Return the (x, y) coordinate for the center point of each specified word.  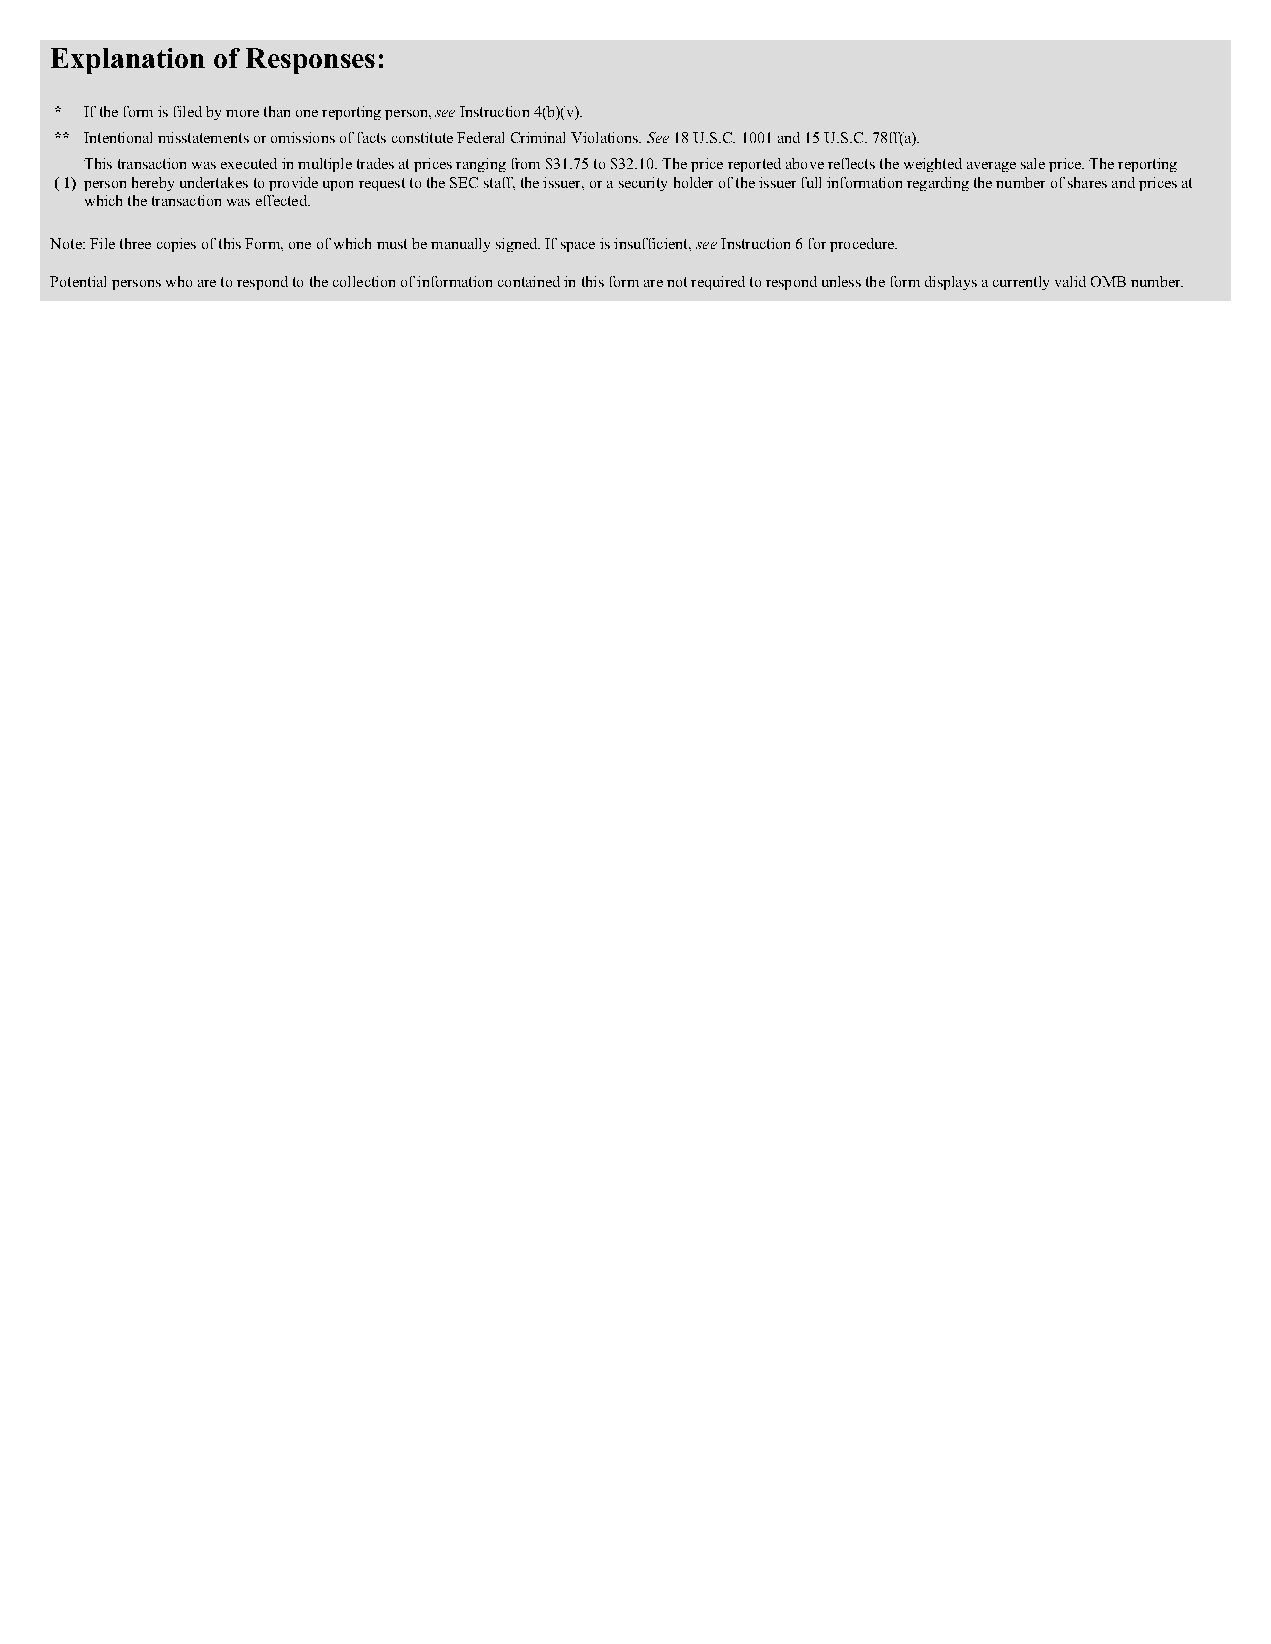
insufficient (652, 243)
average (991, 167)
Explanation (128, 61)
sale (1033, 163)
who (179, 281)
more (242, 113)
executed (249, 163)
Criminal (538, 137)
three (135, 243)
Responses (310, 61)
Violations (605, 137)
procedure (863, 245)
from (526, 163)
